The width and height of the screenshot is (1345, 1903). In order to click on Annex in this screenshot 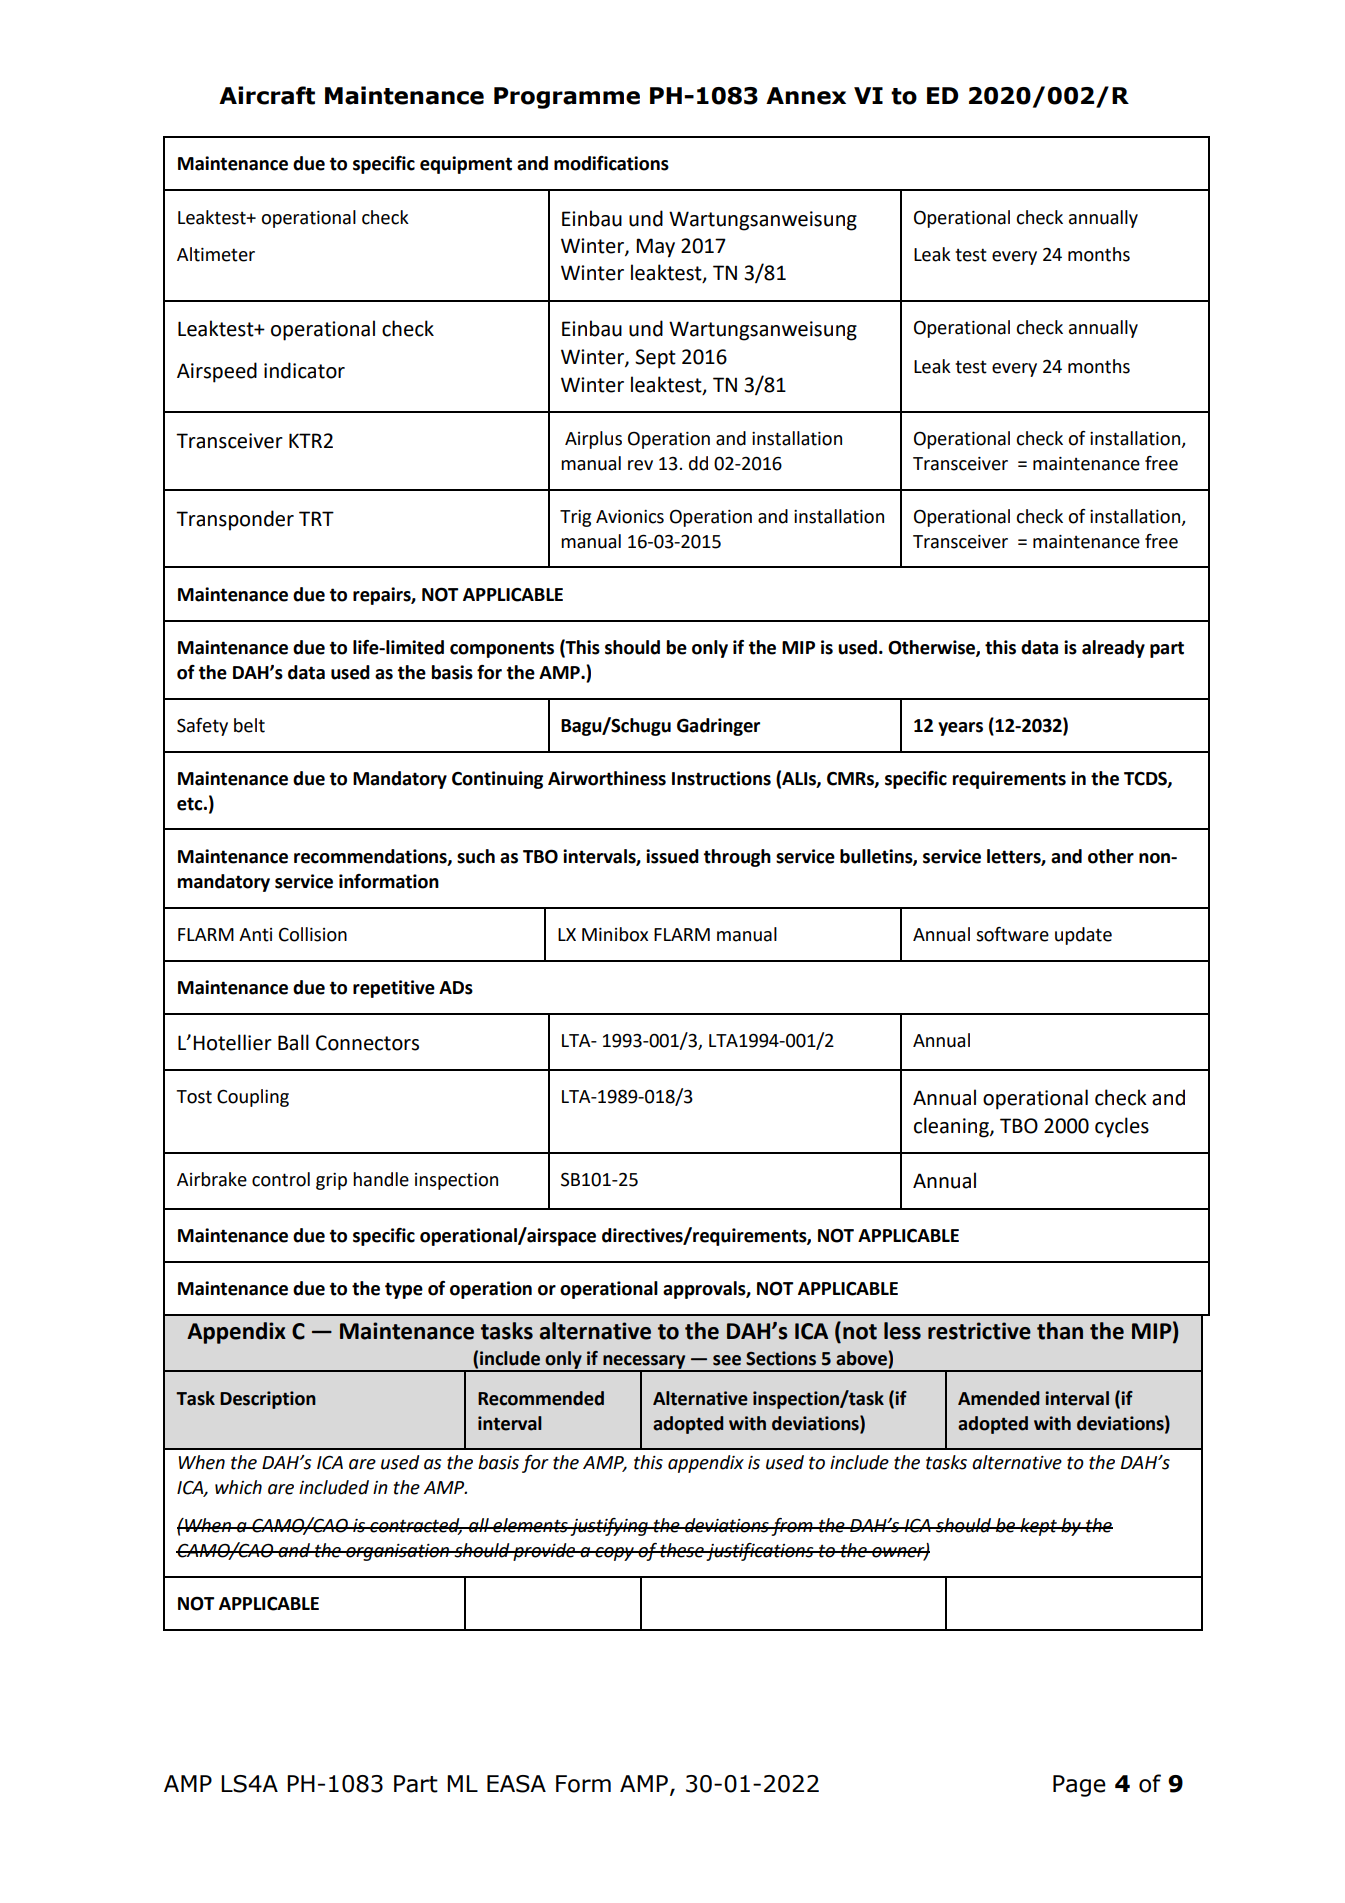, I will do `click(806, 96)`.
